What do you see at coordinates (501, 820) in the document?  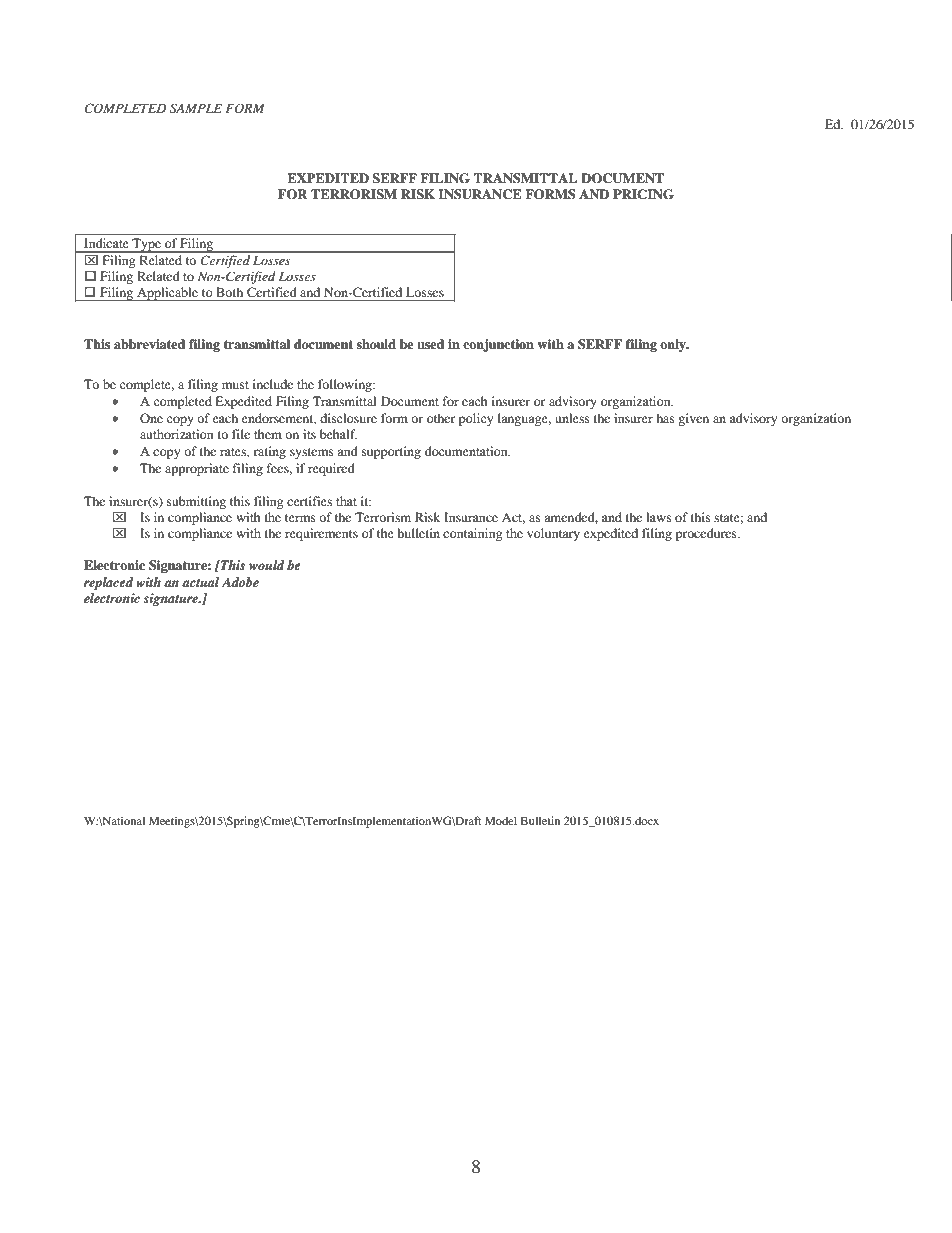 I see `Model` at bounding box center [501, 820].
